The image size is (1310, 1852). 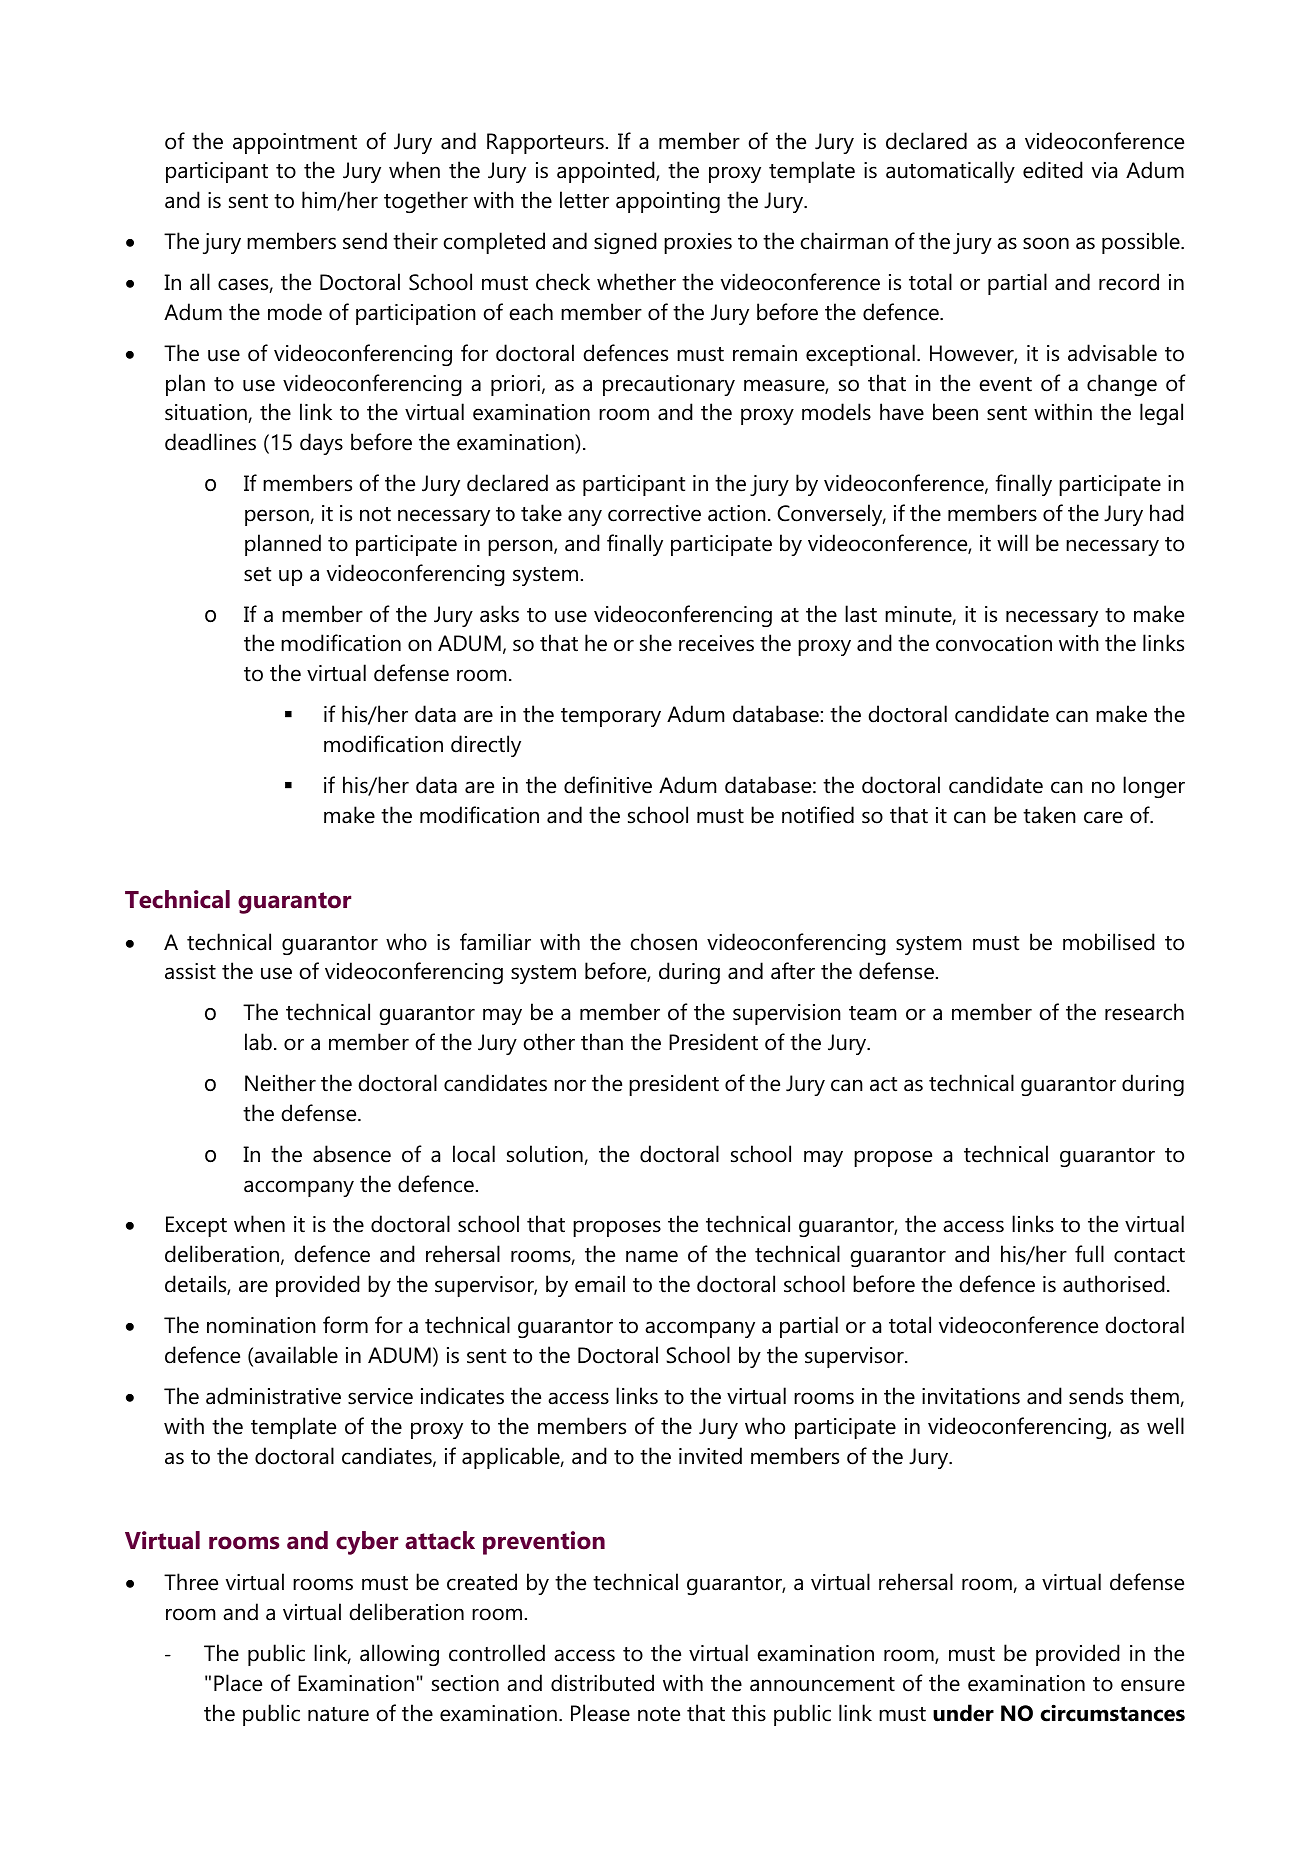 I want to click on set, so click(x=257, y=574).
